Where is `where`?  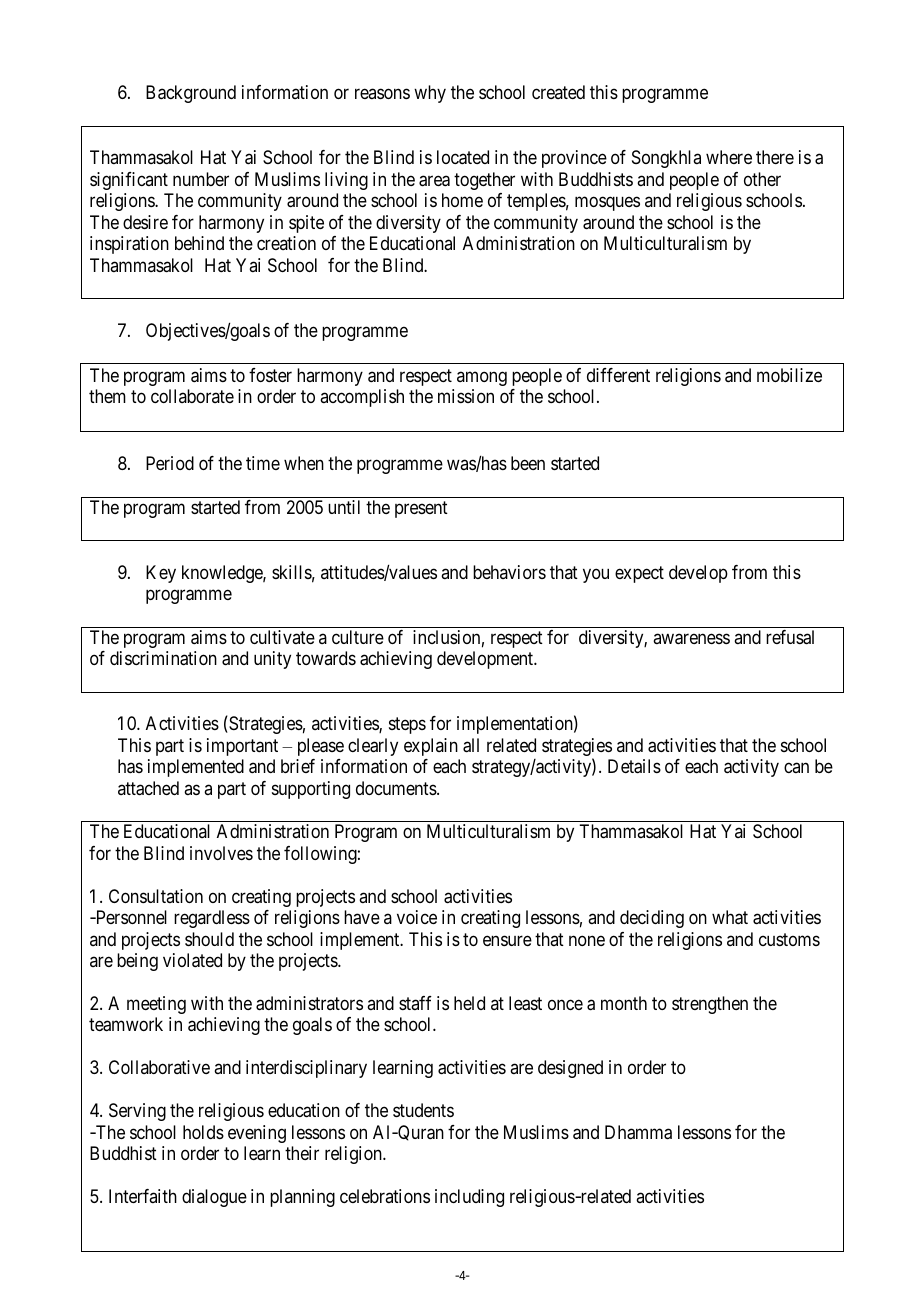
where is located at coordinates (729, 157).
